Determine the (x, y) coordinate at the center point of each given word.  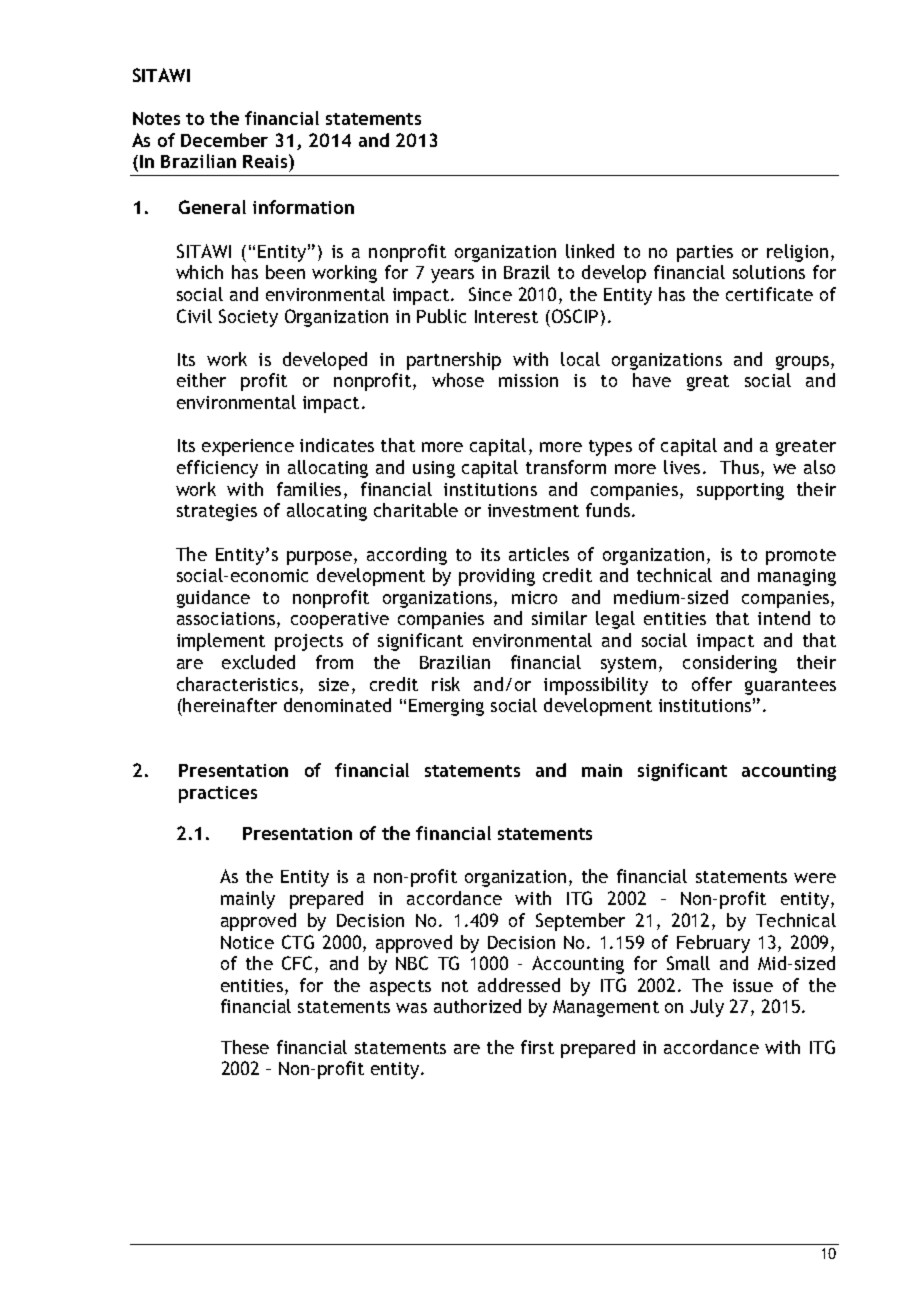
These (245, 1047)
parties (705, 253)
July (707, 1008)
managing (797, 577)
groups (804, 363)
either (201, 380)
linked (590, 251)
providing (497, 577)
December (224, 140)
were (815, 878)
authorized (477, 1006)
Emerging (446, 707)
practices (218, 794)
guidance (213, 599)
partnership (454, 361)
